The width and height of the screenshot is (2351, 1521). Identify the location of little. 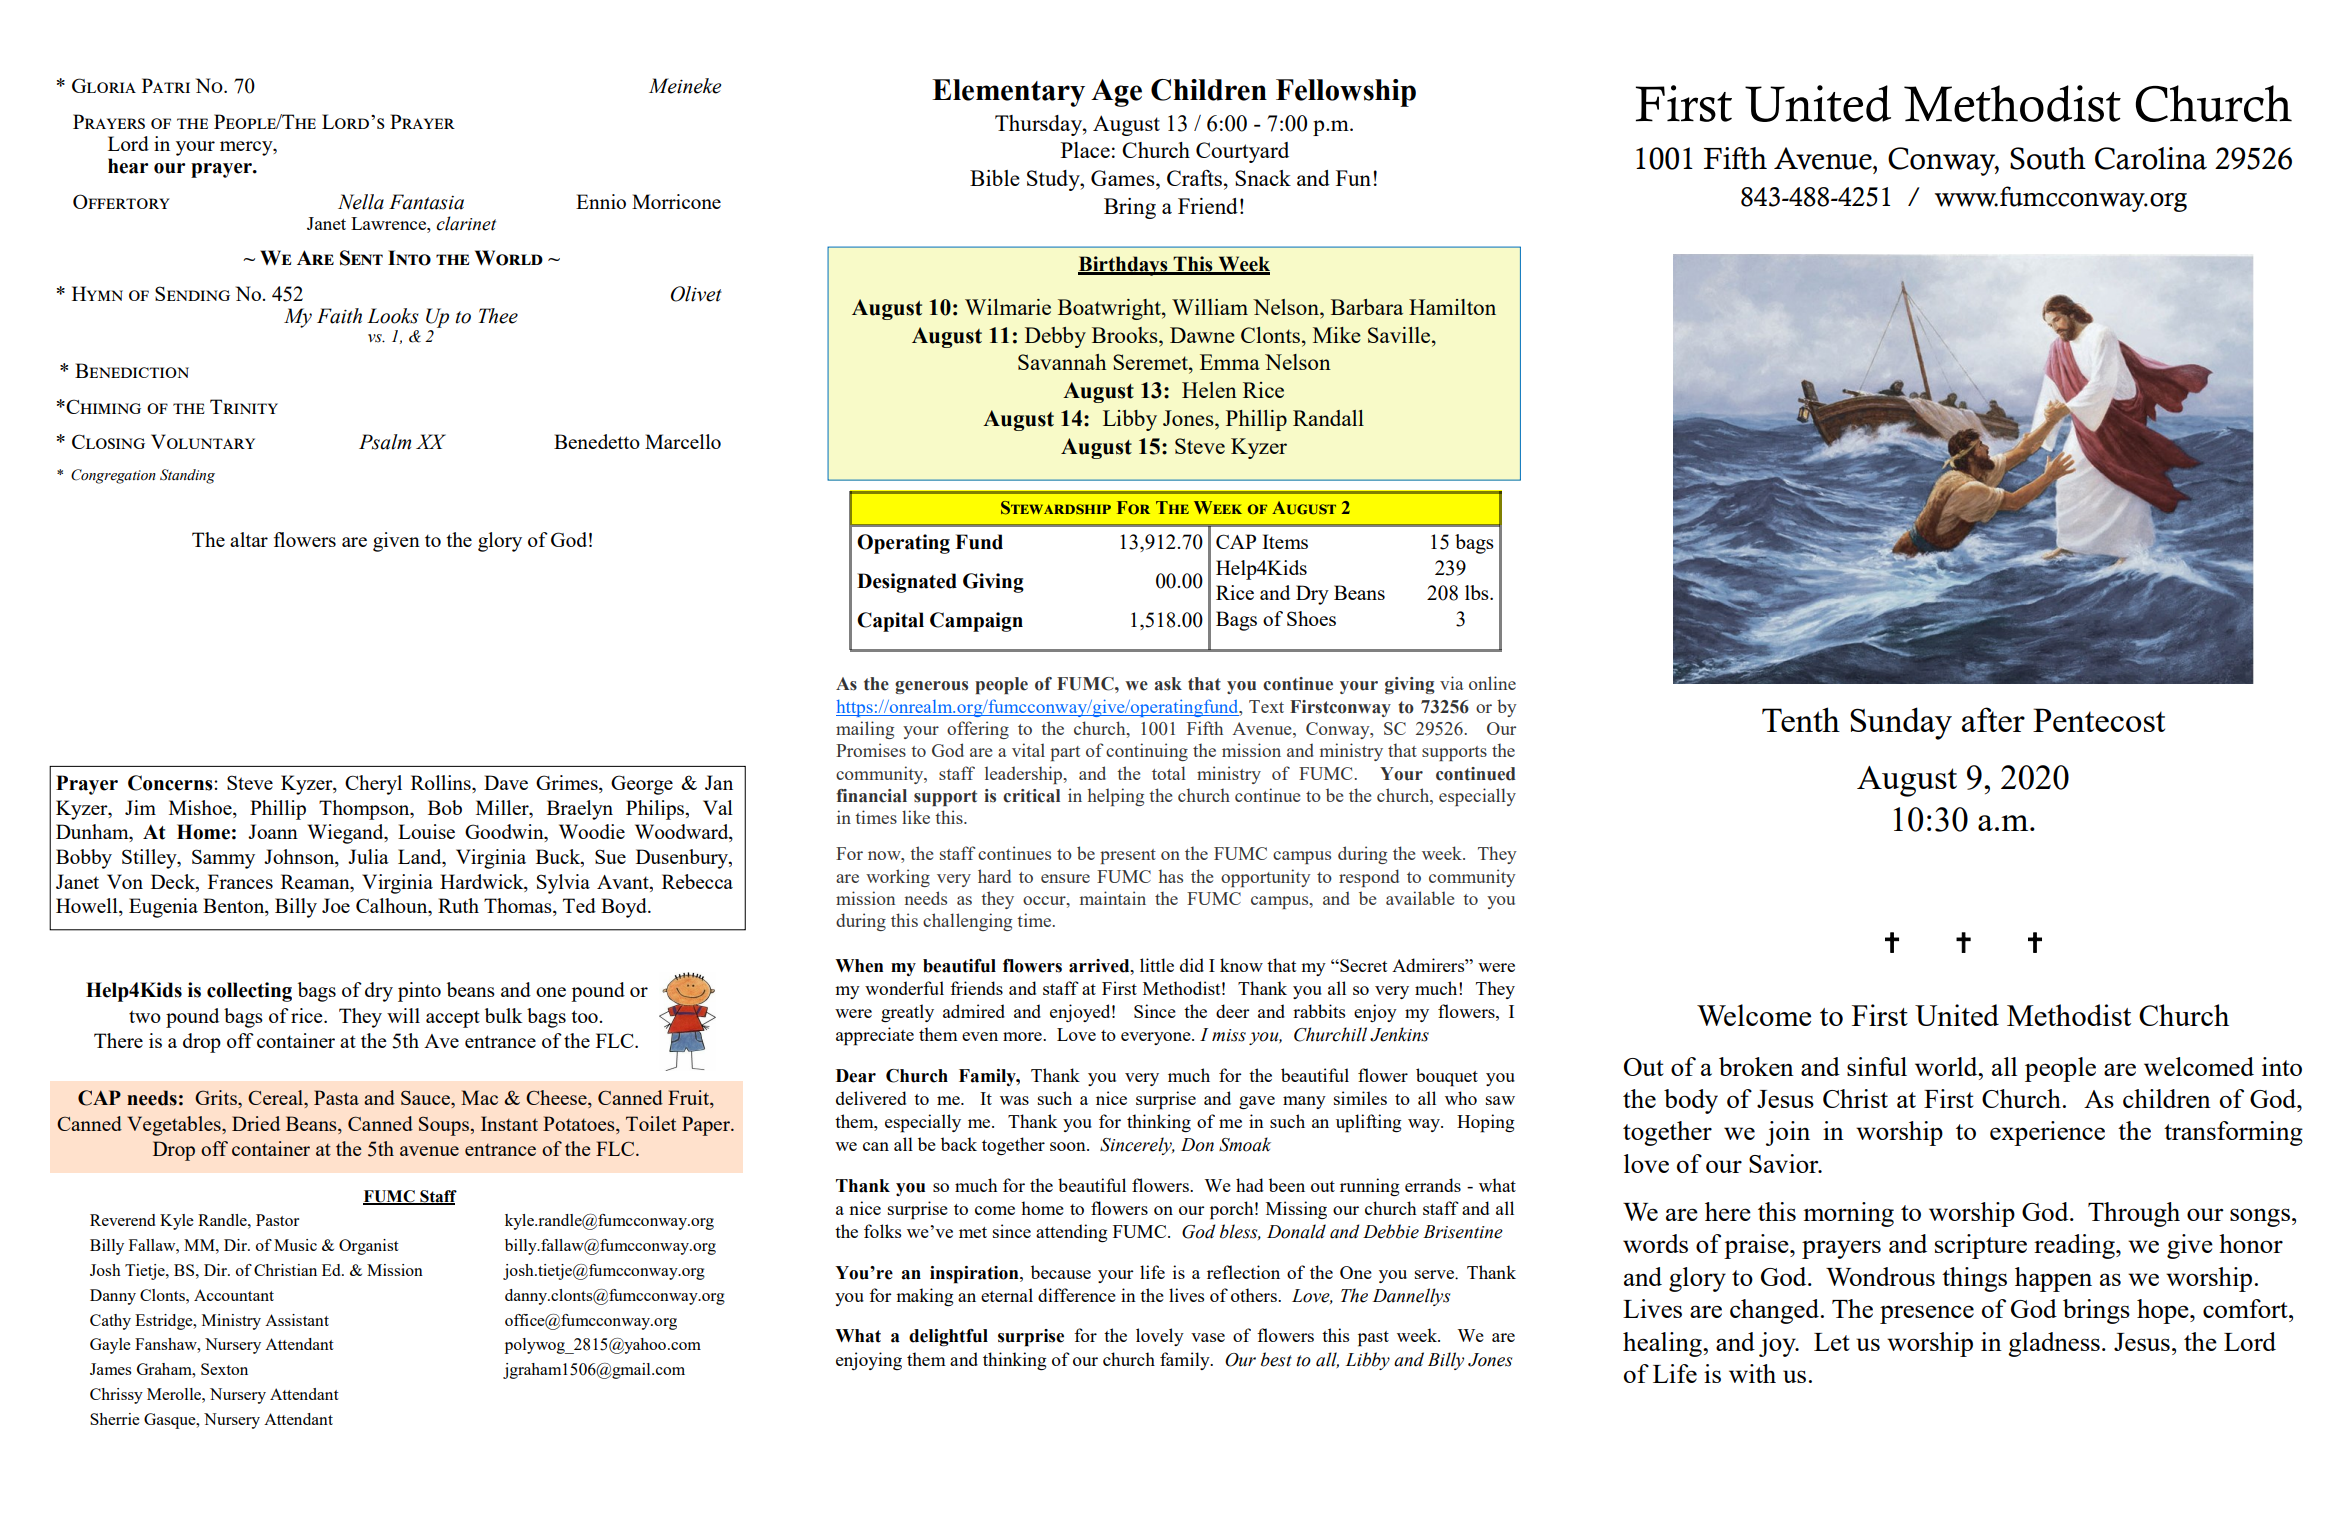
(1157, 965).
